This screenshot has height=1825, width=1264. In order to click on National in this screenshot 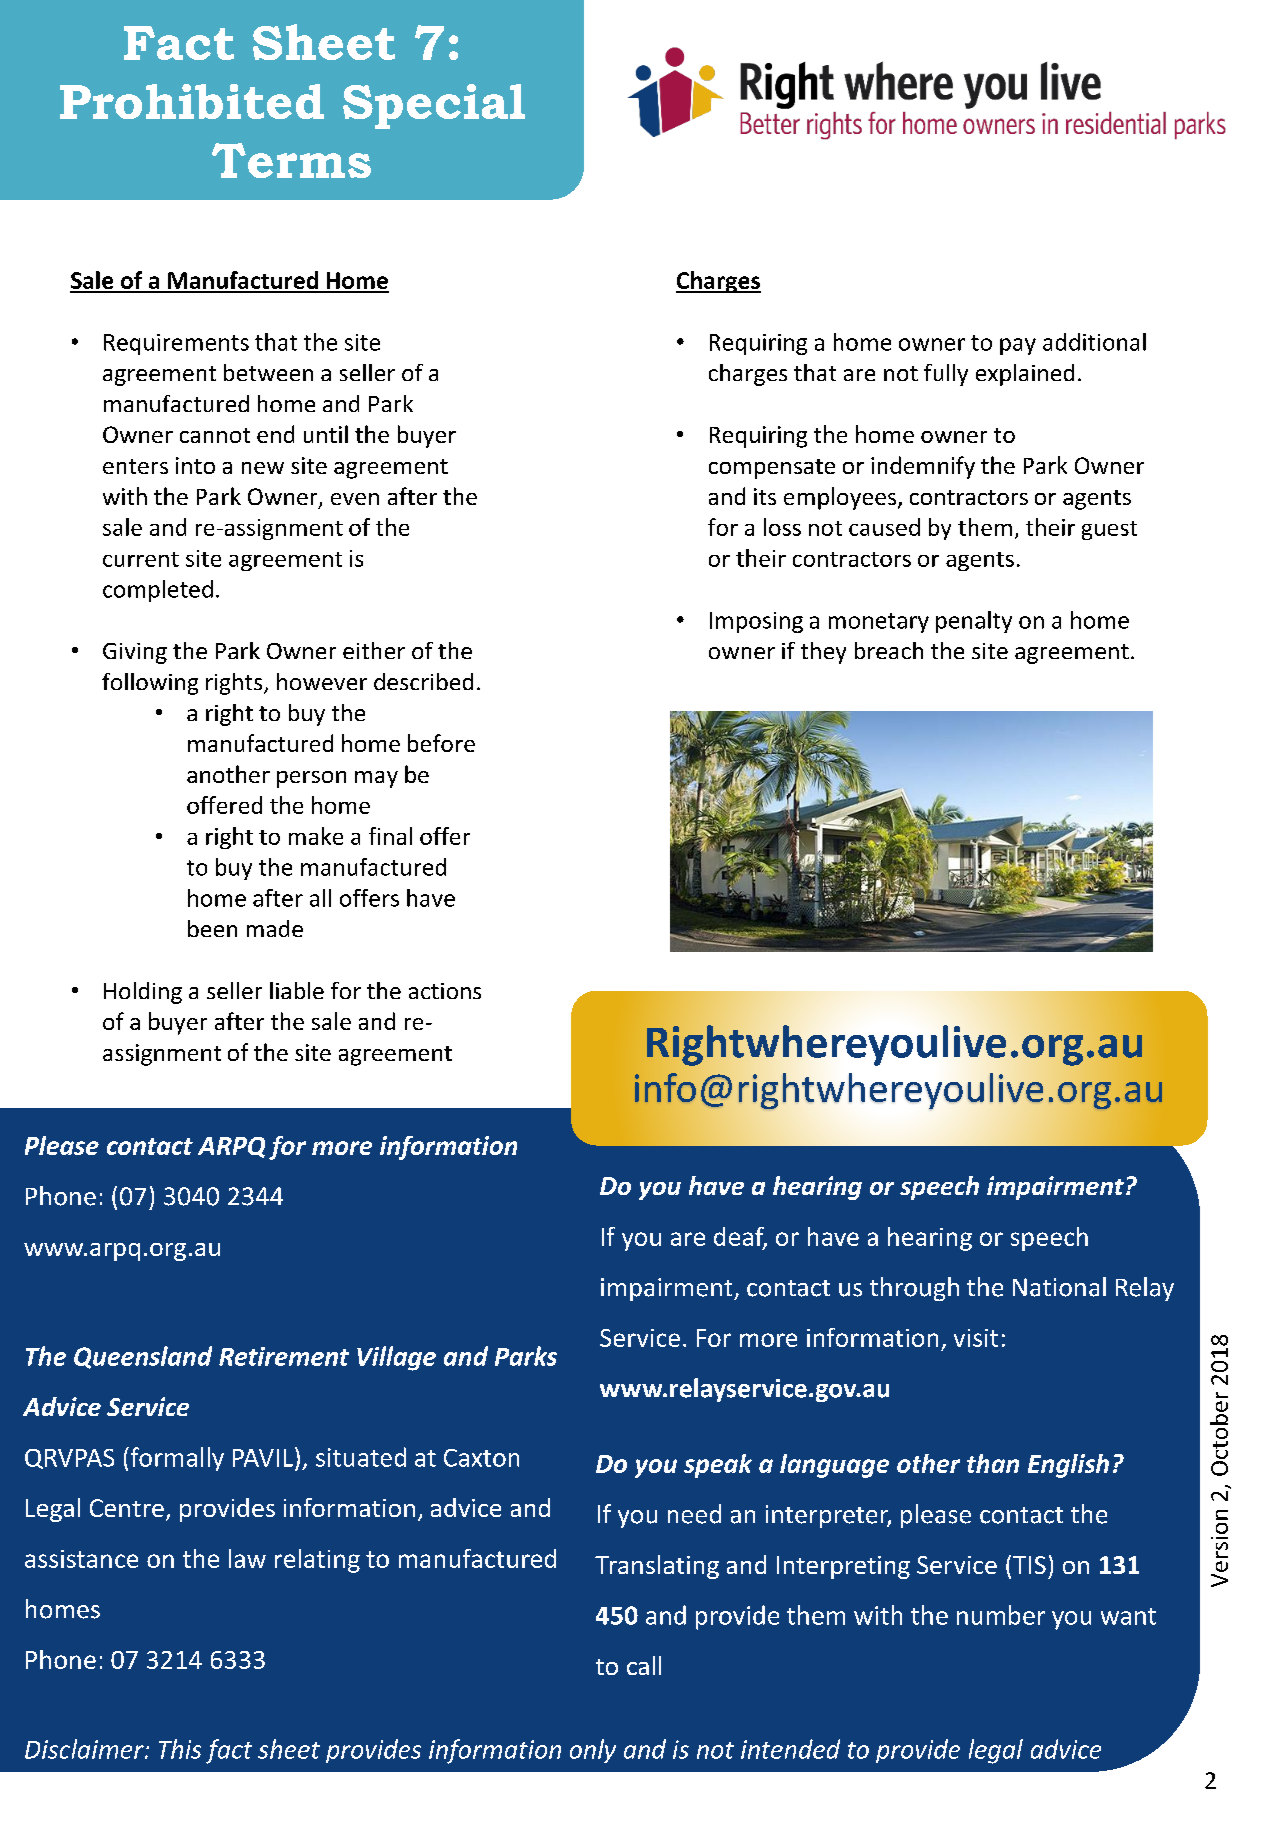, I will do `click(1059, 1287)`.
